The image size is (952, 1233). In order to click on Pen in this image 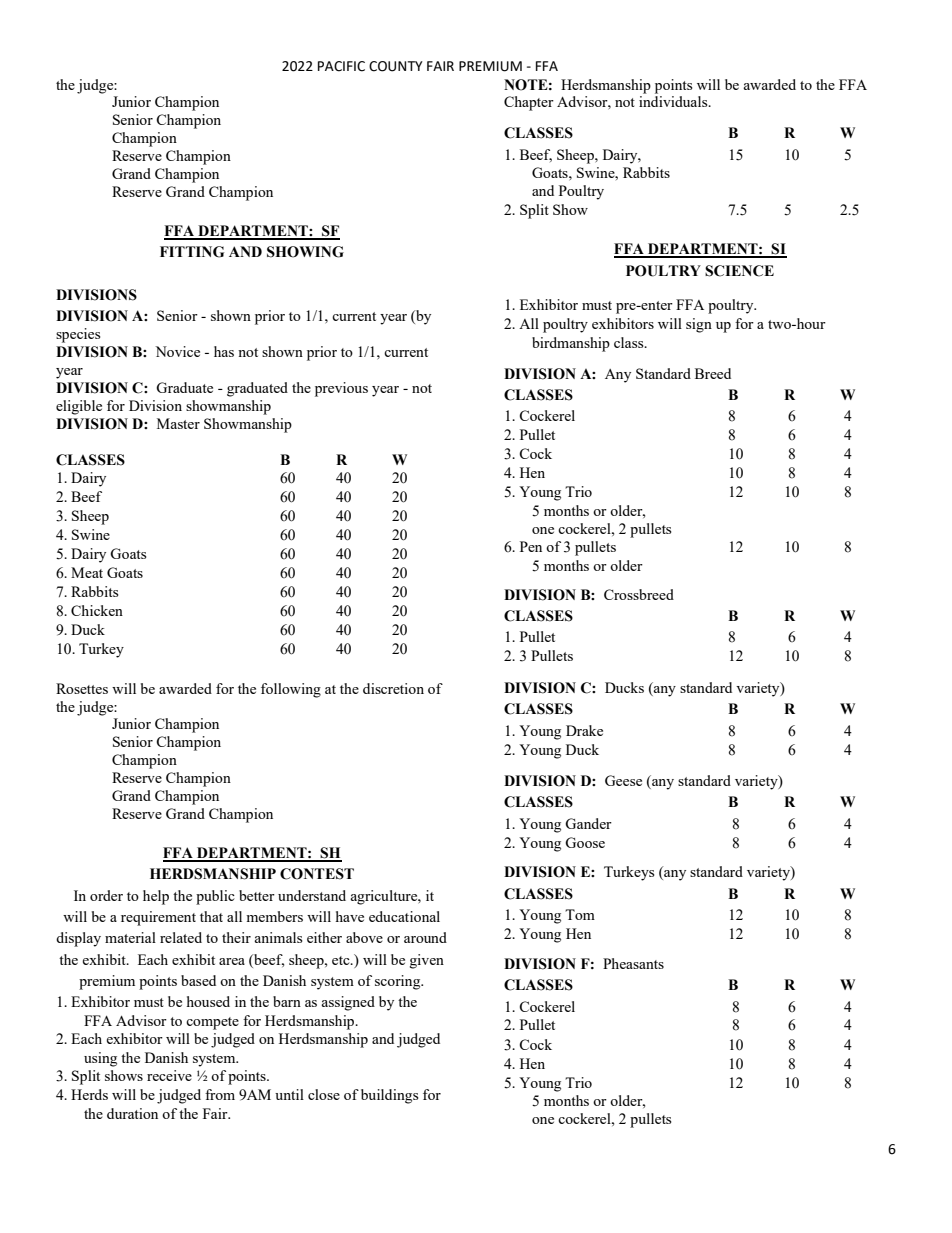, I will do `click(531, 546)`.
